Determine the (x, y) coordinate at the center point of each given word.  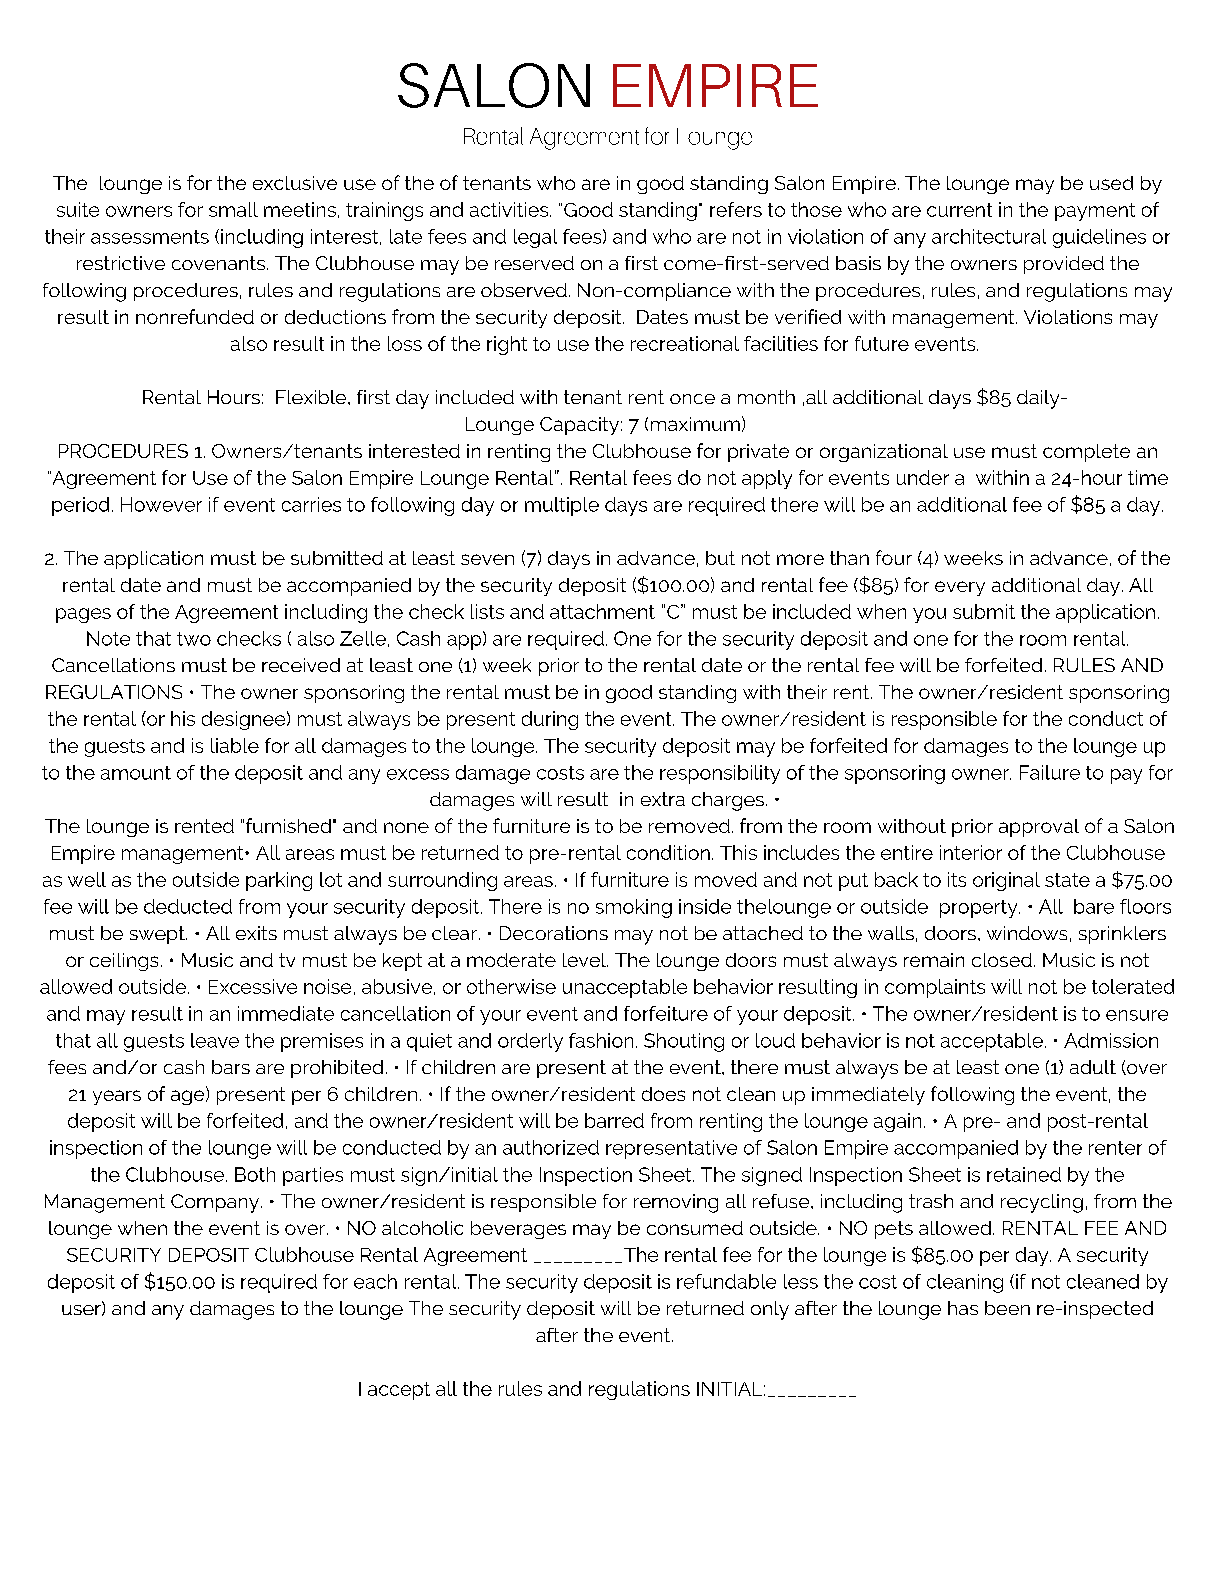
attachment (602, 611)
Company (216, 1203)
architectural (989, 236)
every (960, 588)
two (194, 639)
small (233, 209)
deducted (188, 906)
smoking (634, 908)
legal (535, 238)
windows (1027, 933)
